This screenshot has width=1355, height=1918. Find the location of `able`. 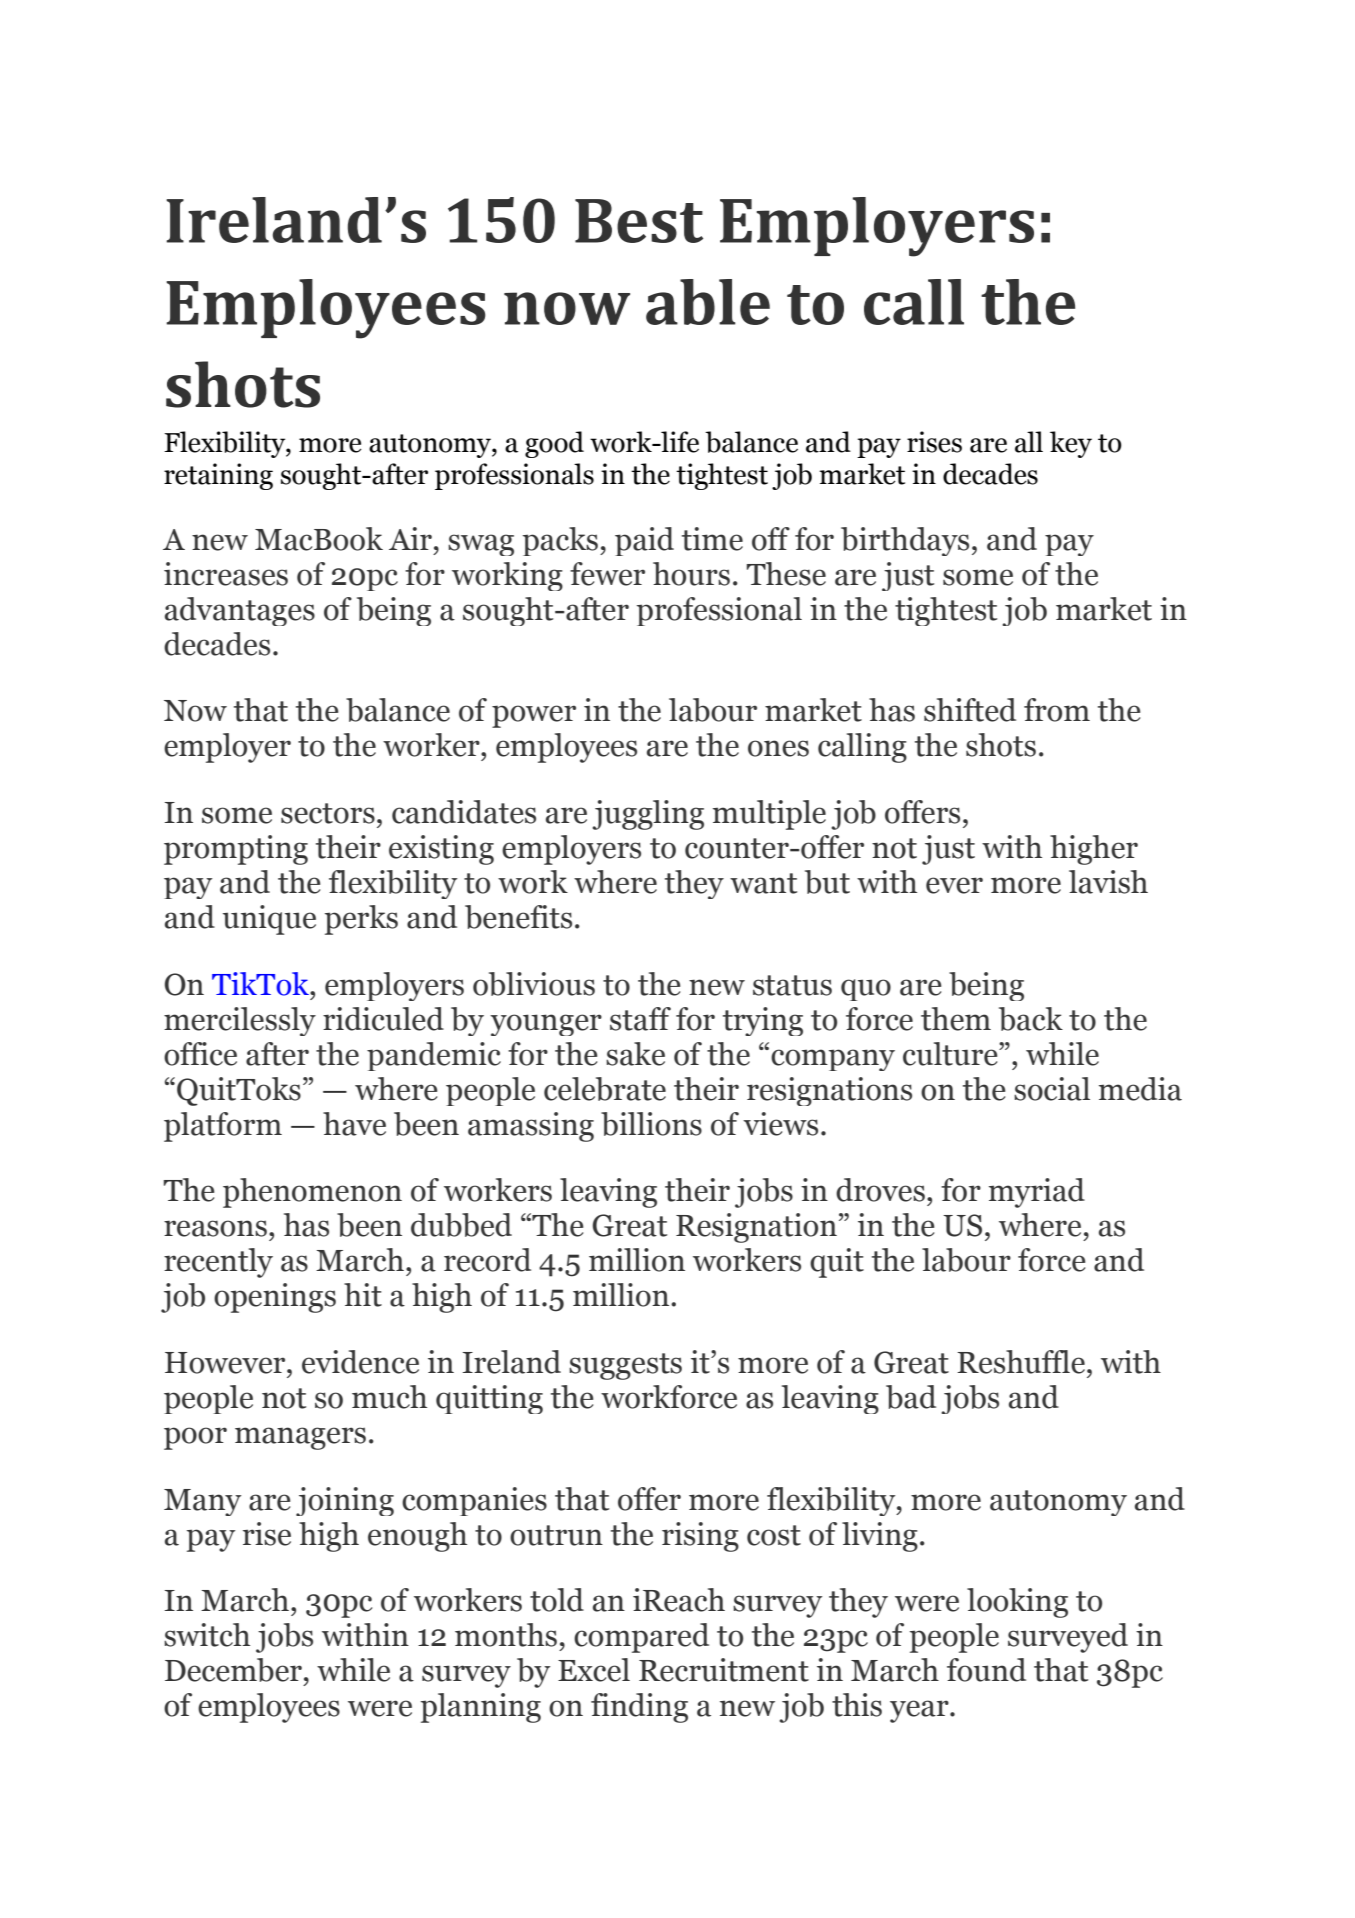

able is located at coordinates (708, 302).
